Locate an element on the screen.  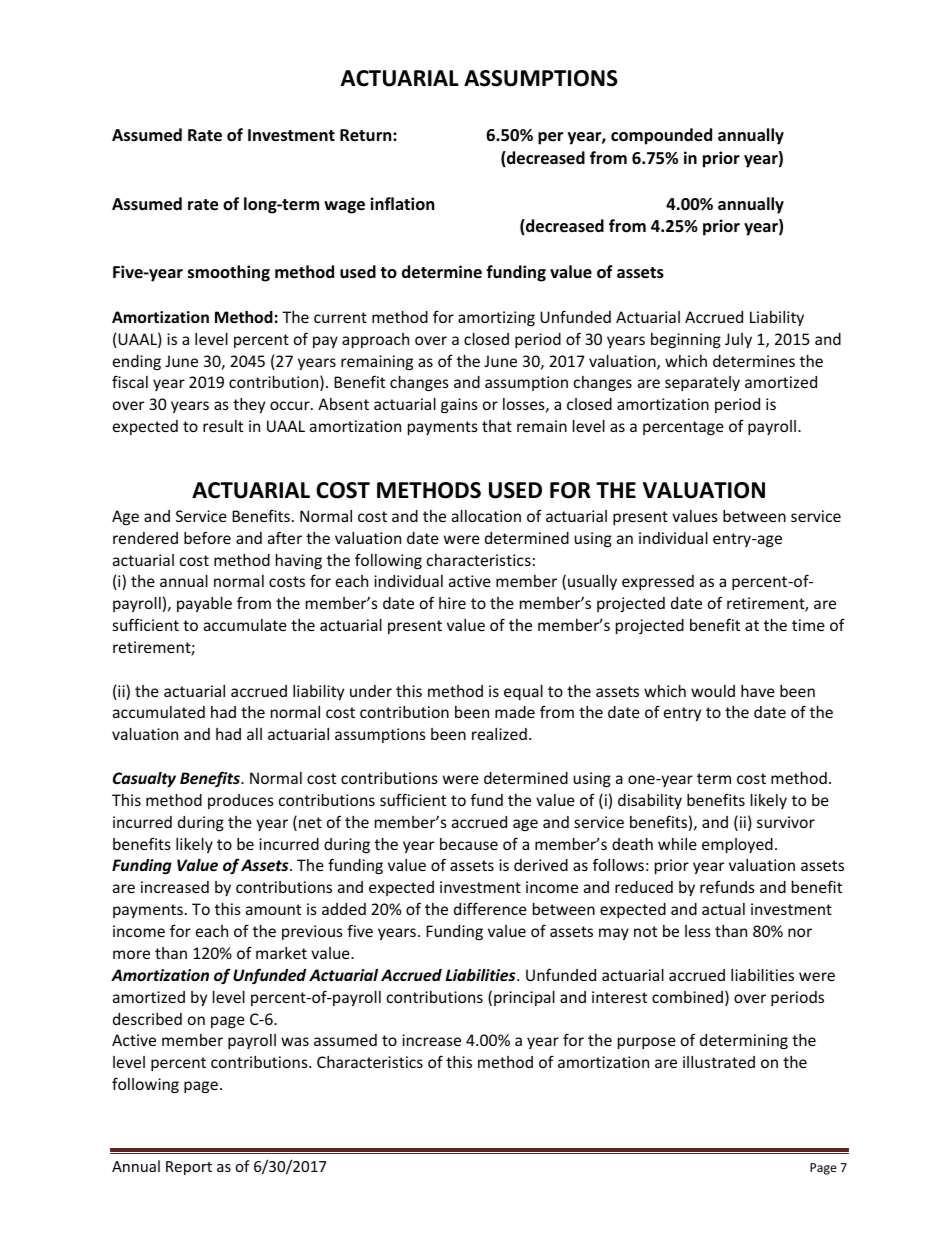
smoothing is located at coordinates (229, 273).
